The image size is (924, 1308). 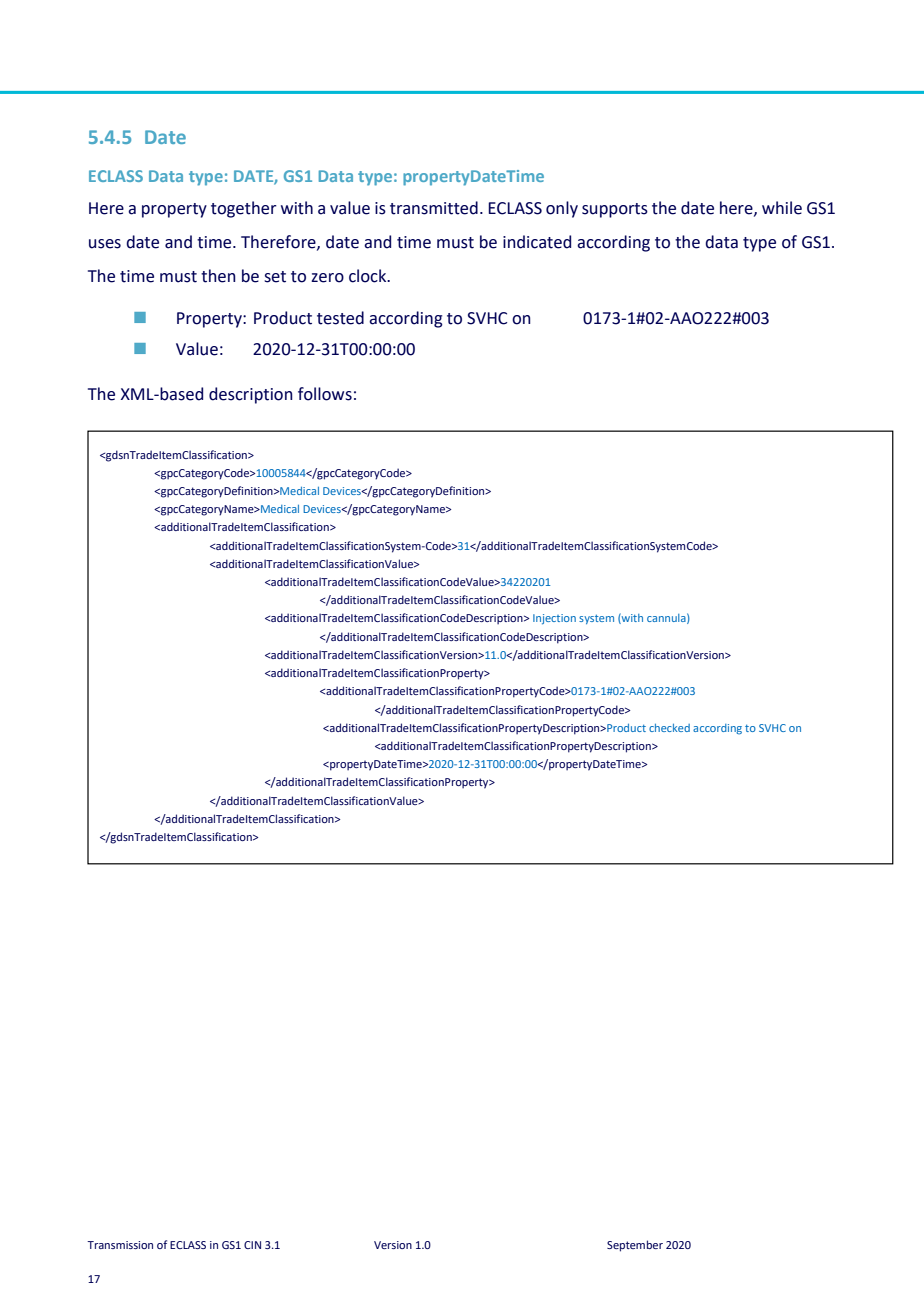 What do you see at coordinates (340, 318) in the screenshot?
I see `tested` at bounding box center [340, 318].
